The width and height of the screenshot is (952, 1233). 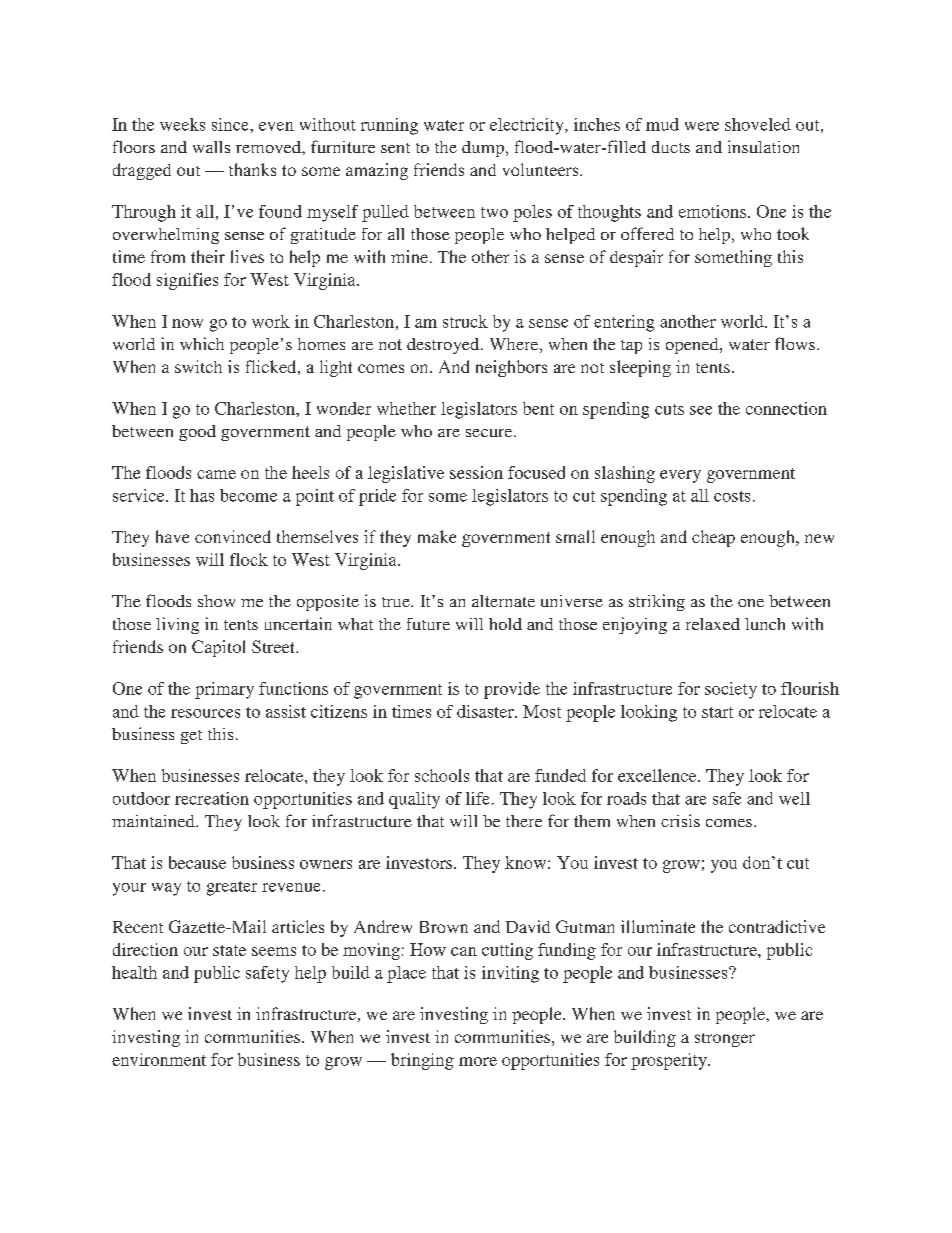 What do you see at coordinates (524, 821) in the screenshot?
I see `there` at bounding box center [524, 821].
